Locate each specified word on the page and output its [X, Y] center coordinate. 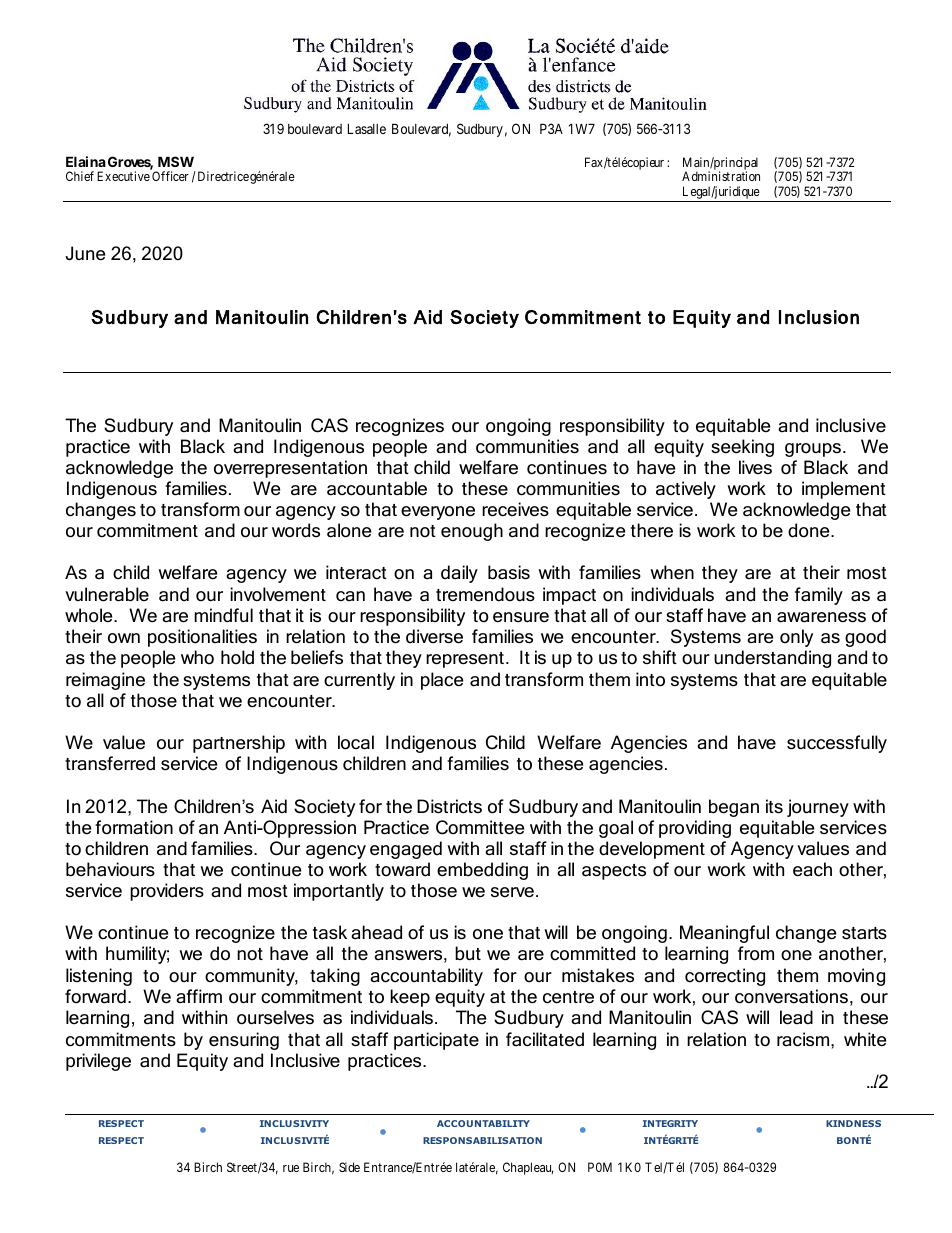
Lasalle [367, 128]
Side [349, 1167]
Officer [170, 176]
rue [291, 1168]
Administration [721, 176]
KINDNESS [853, 1123]
